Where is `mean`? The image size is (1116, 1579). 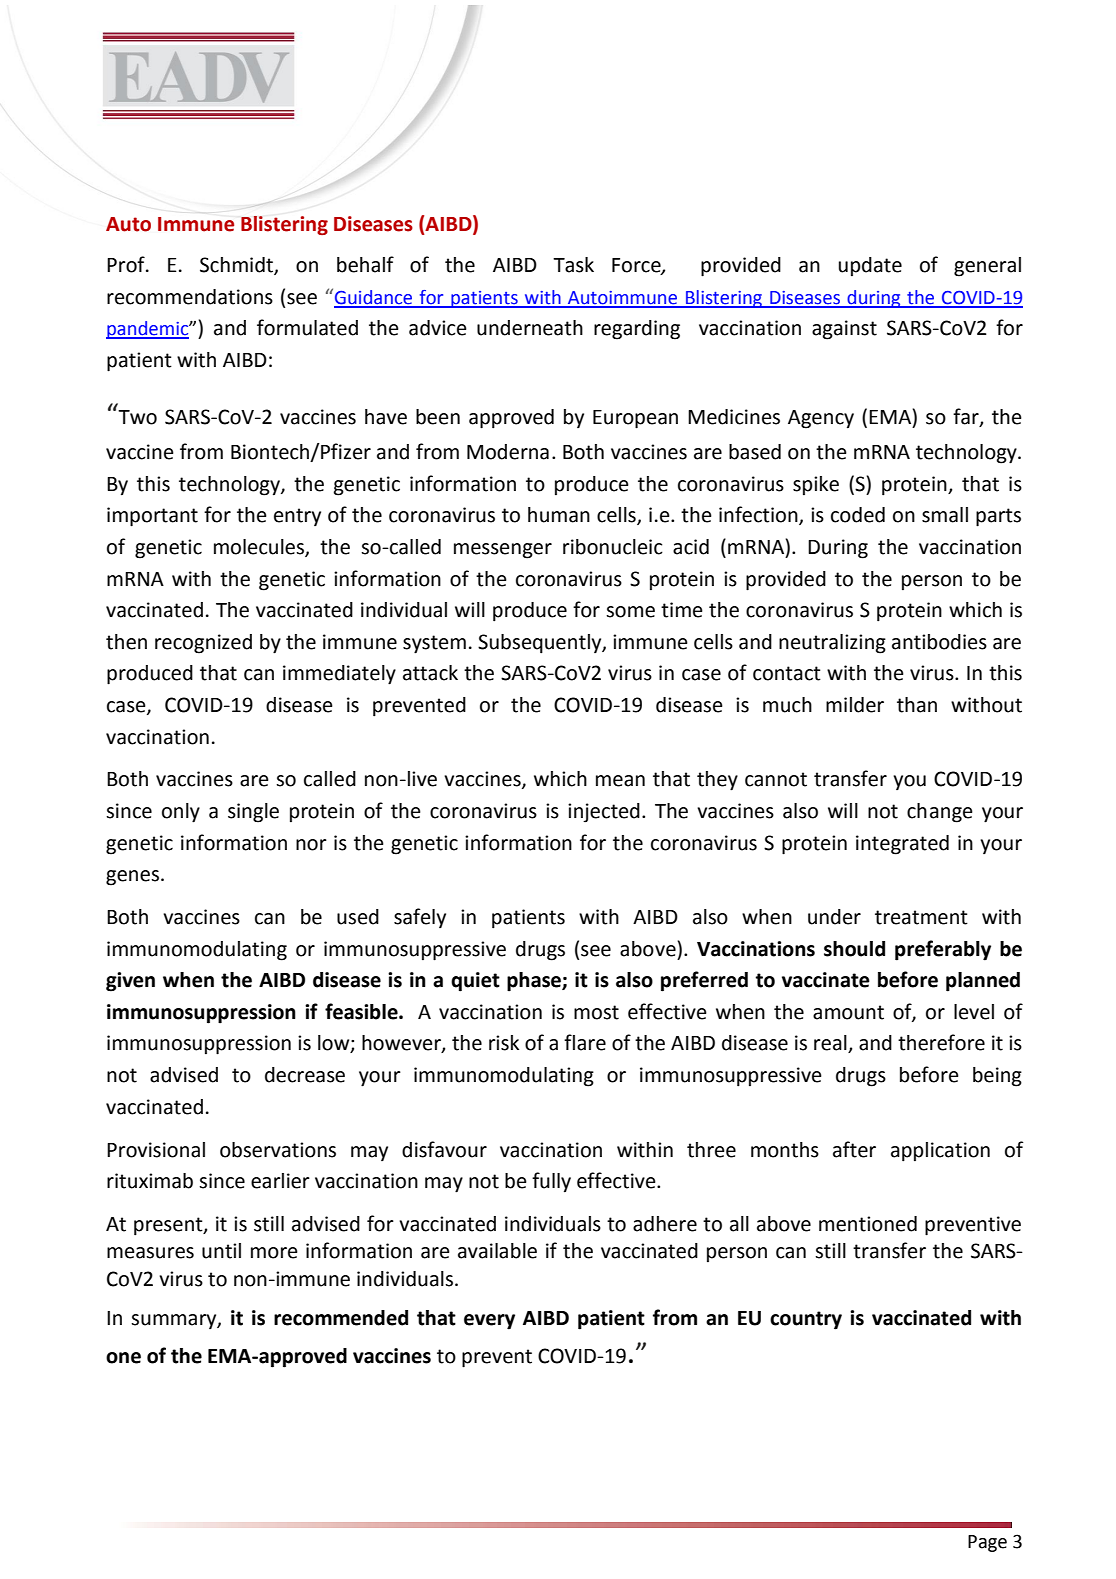 mean is located at coordinates (620, 781).
